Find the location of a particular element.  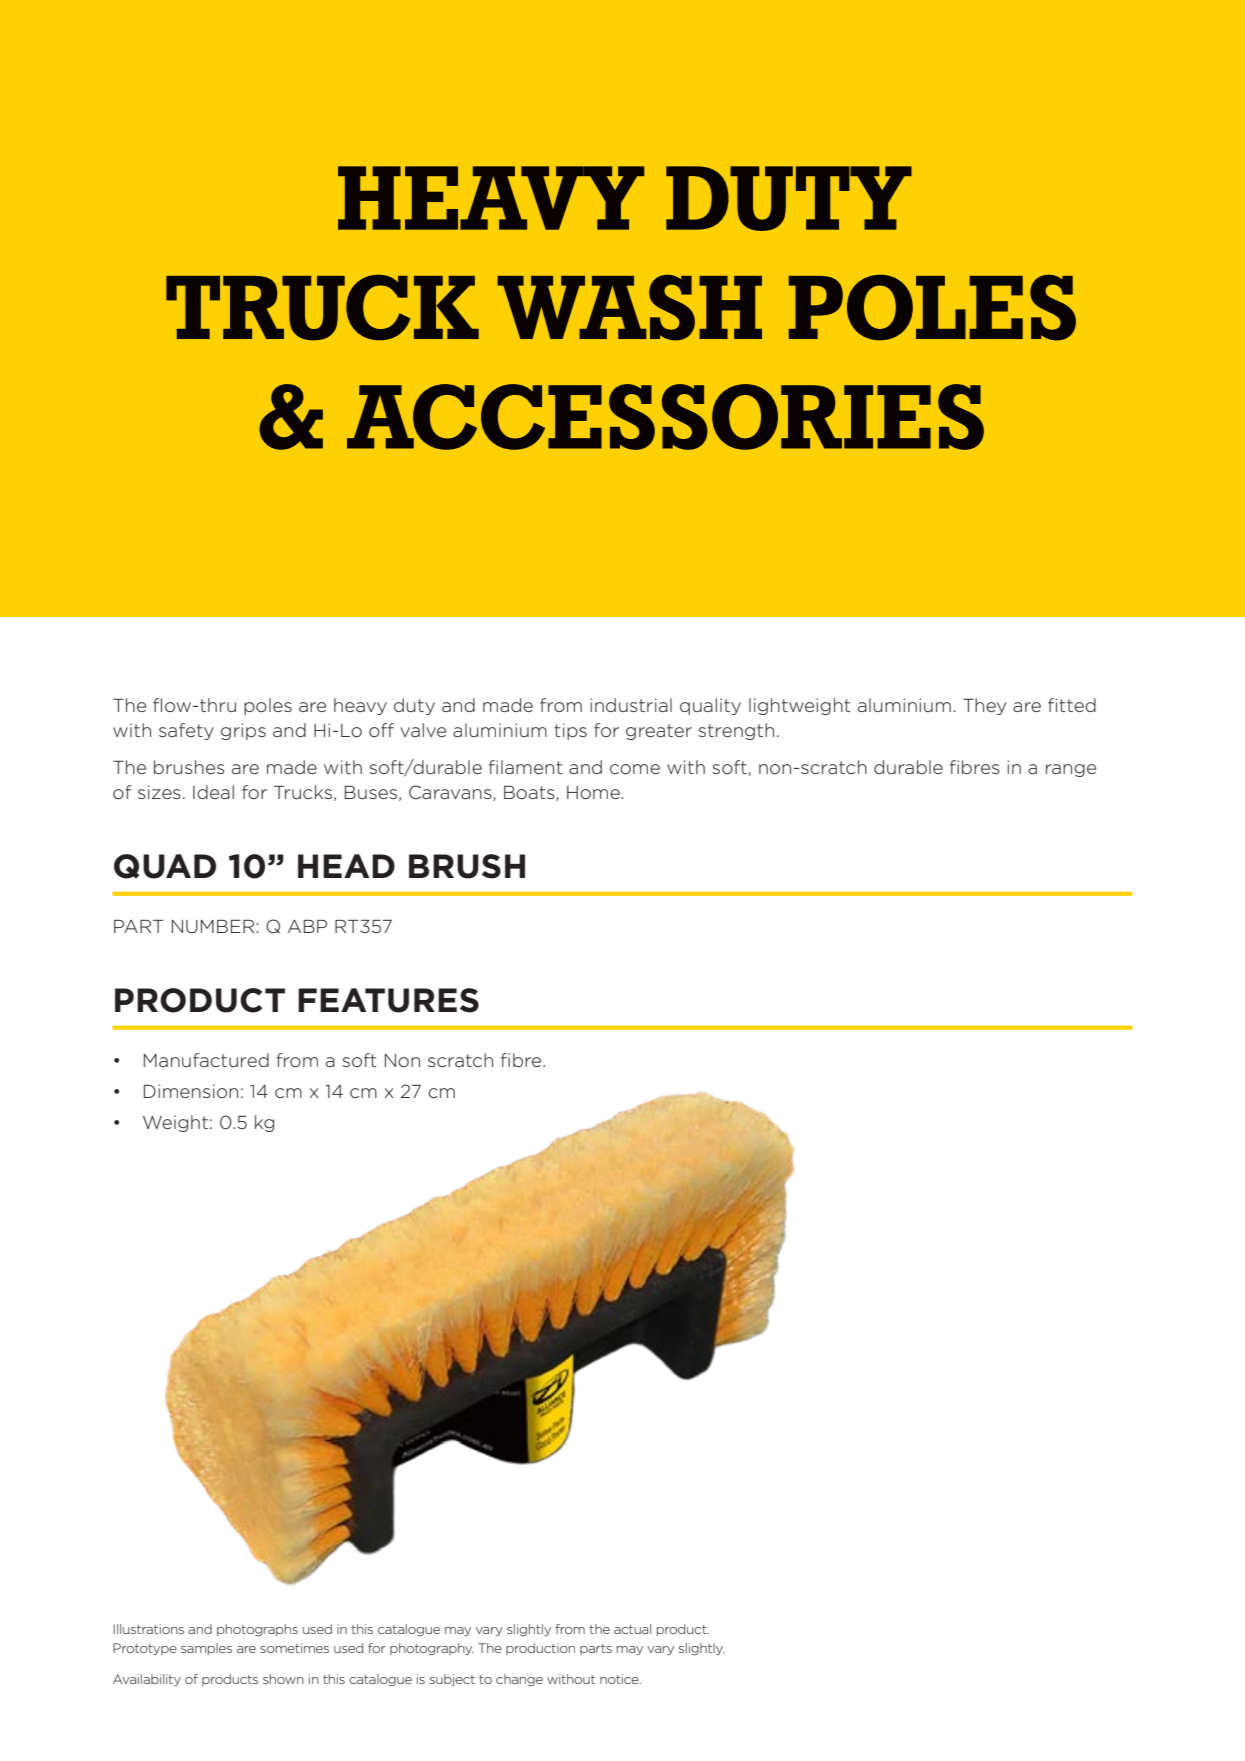

grips is located at coordinates (243, 731).
